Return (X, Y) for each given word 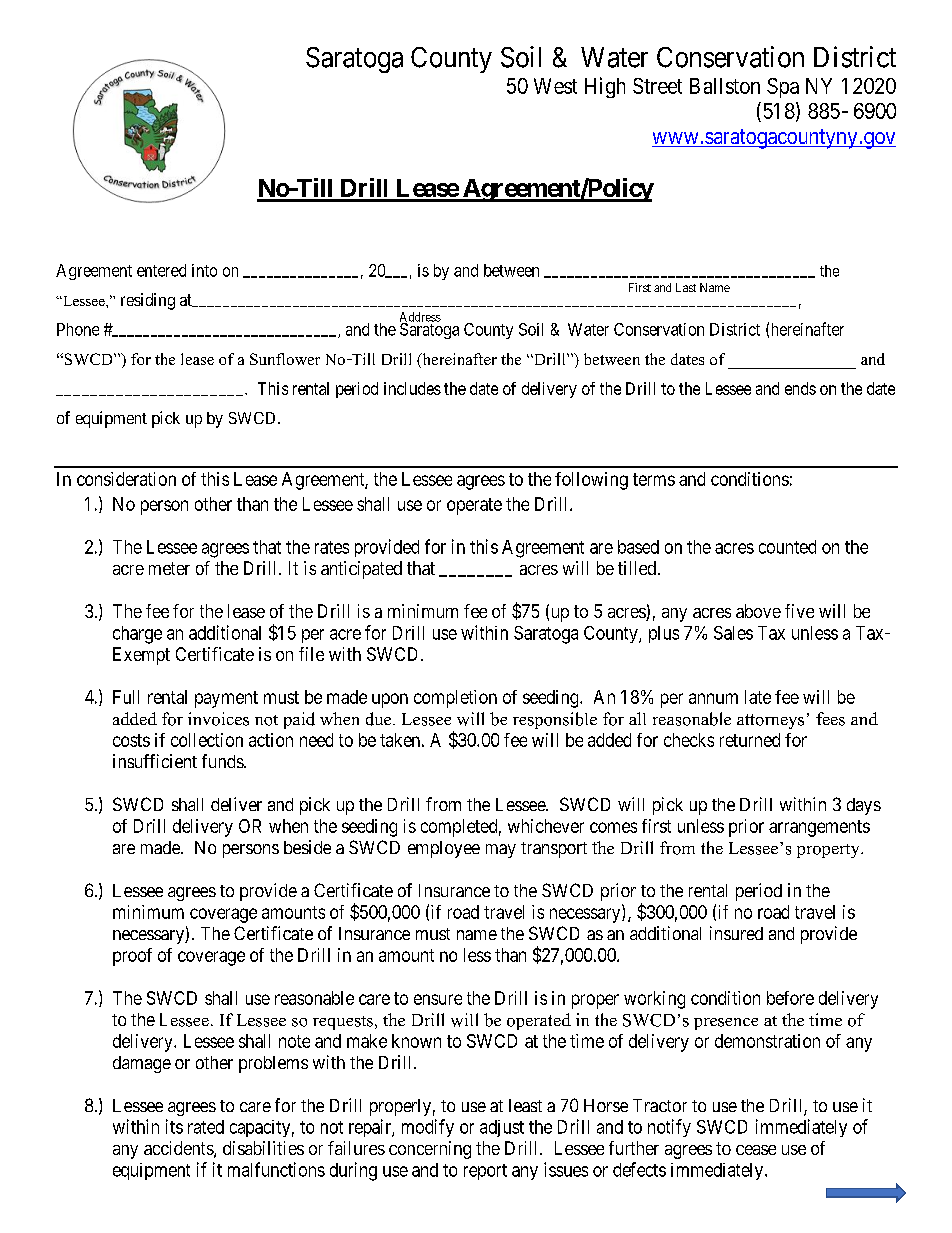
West (555, 86)
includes (412, 388)
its (174, 1126)
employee (444, 849)
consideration (126, 479)
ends (800, 388)
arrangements (819, 828)
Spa (783, 88)
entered (161, 270)
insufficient (155, 761)
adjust (502, 1128)
